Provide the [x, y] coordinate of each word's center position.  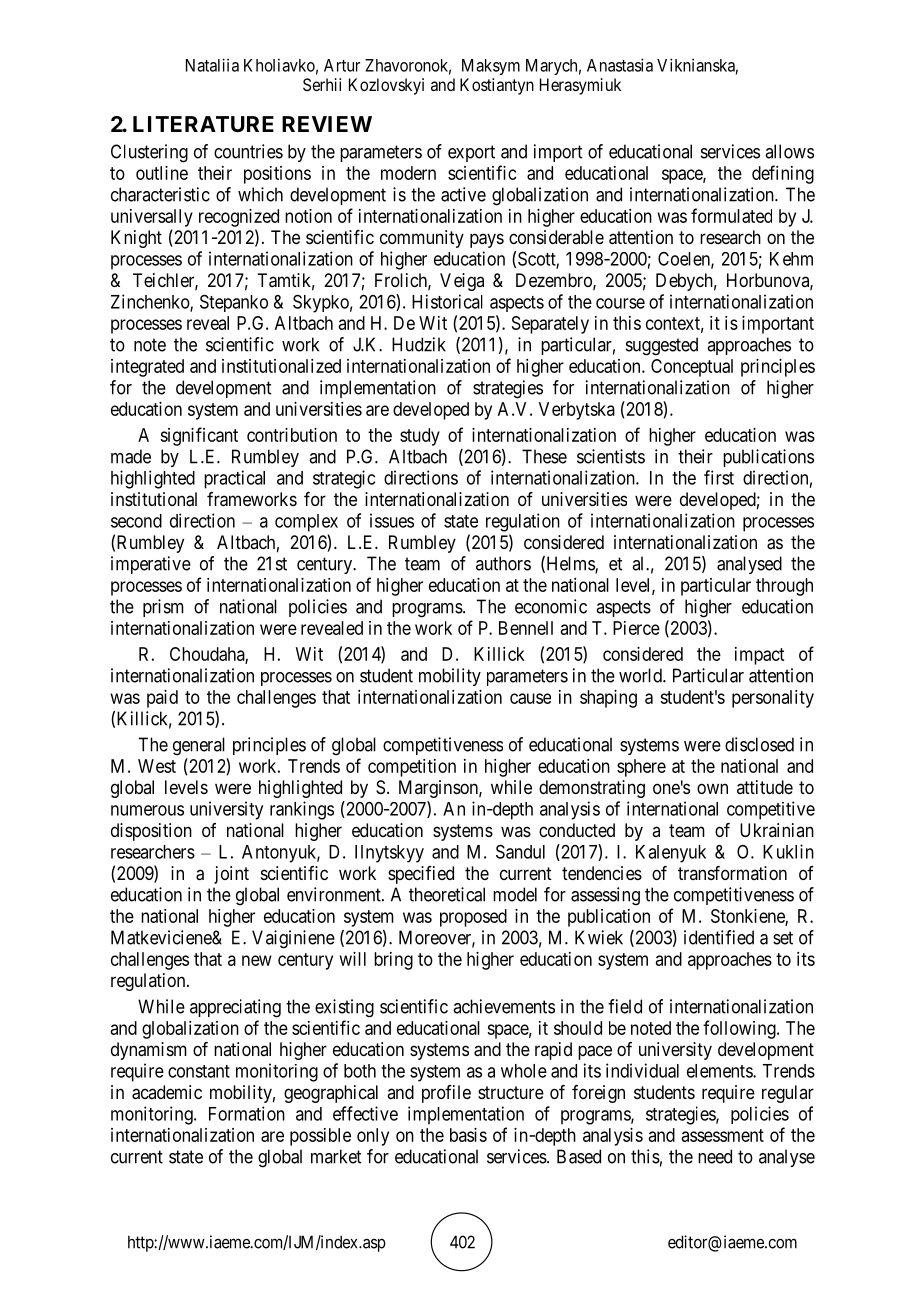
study [420, 437]
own [712, 788]
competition [412, 768]
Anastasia [620, 65]
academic [167, 1092]
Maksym [491, 67]
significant [199, 436]
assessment [723, 1135]
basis [468, 1135]
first [719, 477]
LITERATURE [203, 124]
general [199, 746]
